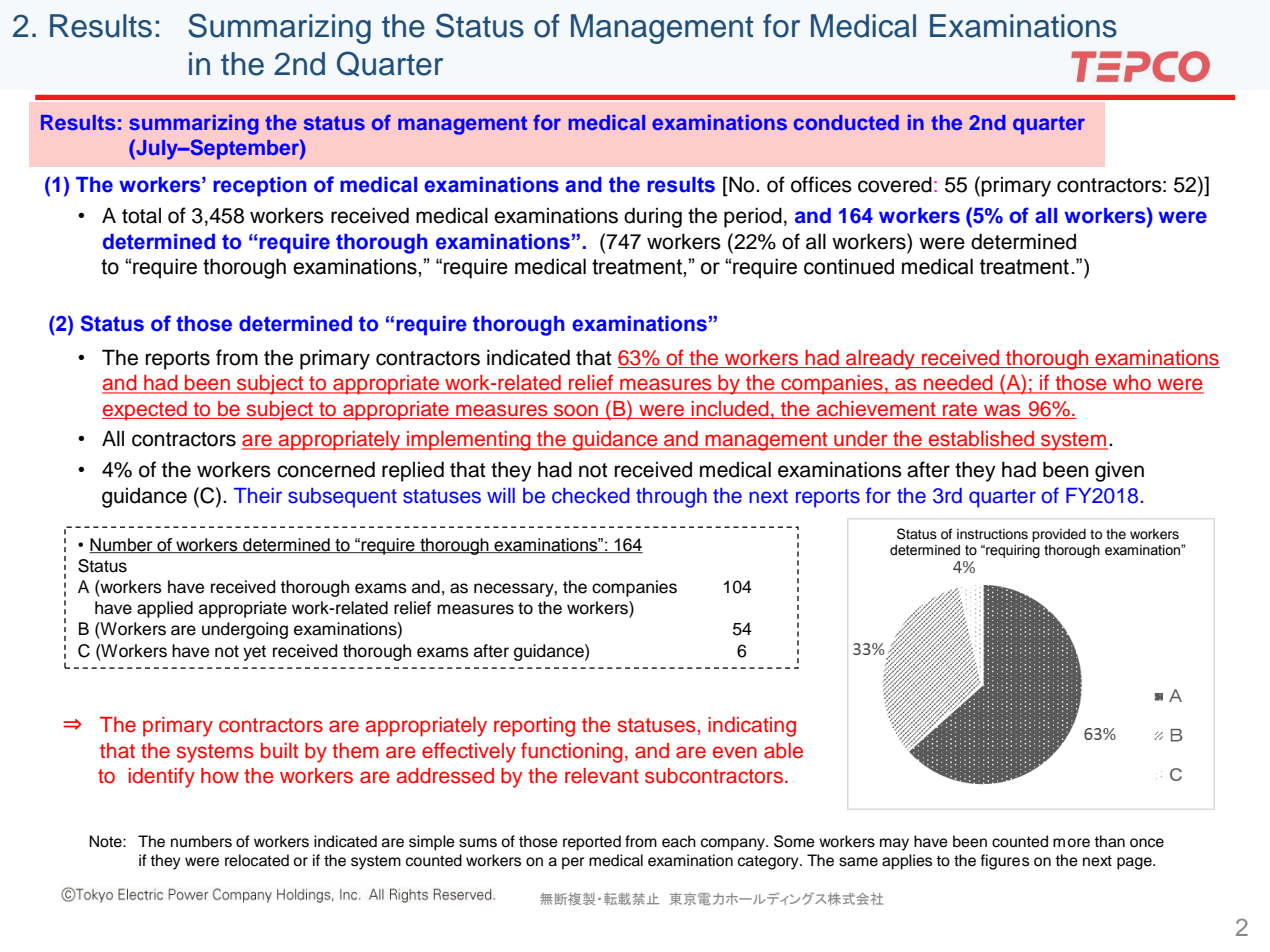 The height and width of the screenshot is (952, 1270). Describe the element at coordinates (534, 727) in the screenshot. I see `reporting` at that location.
